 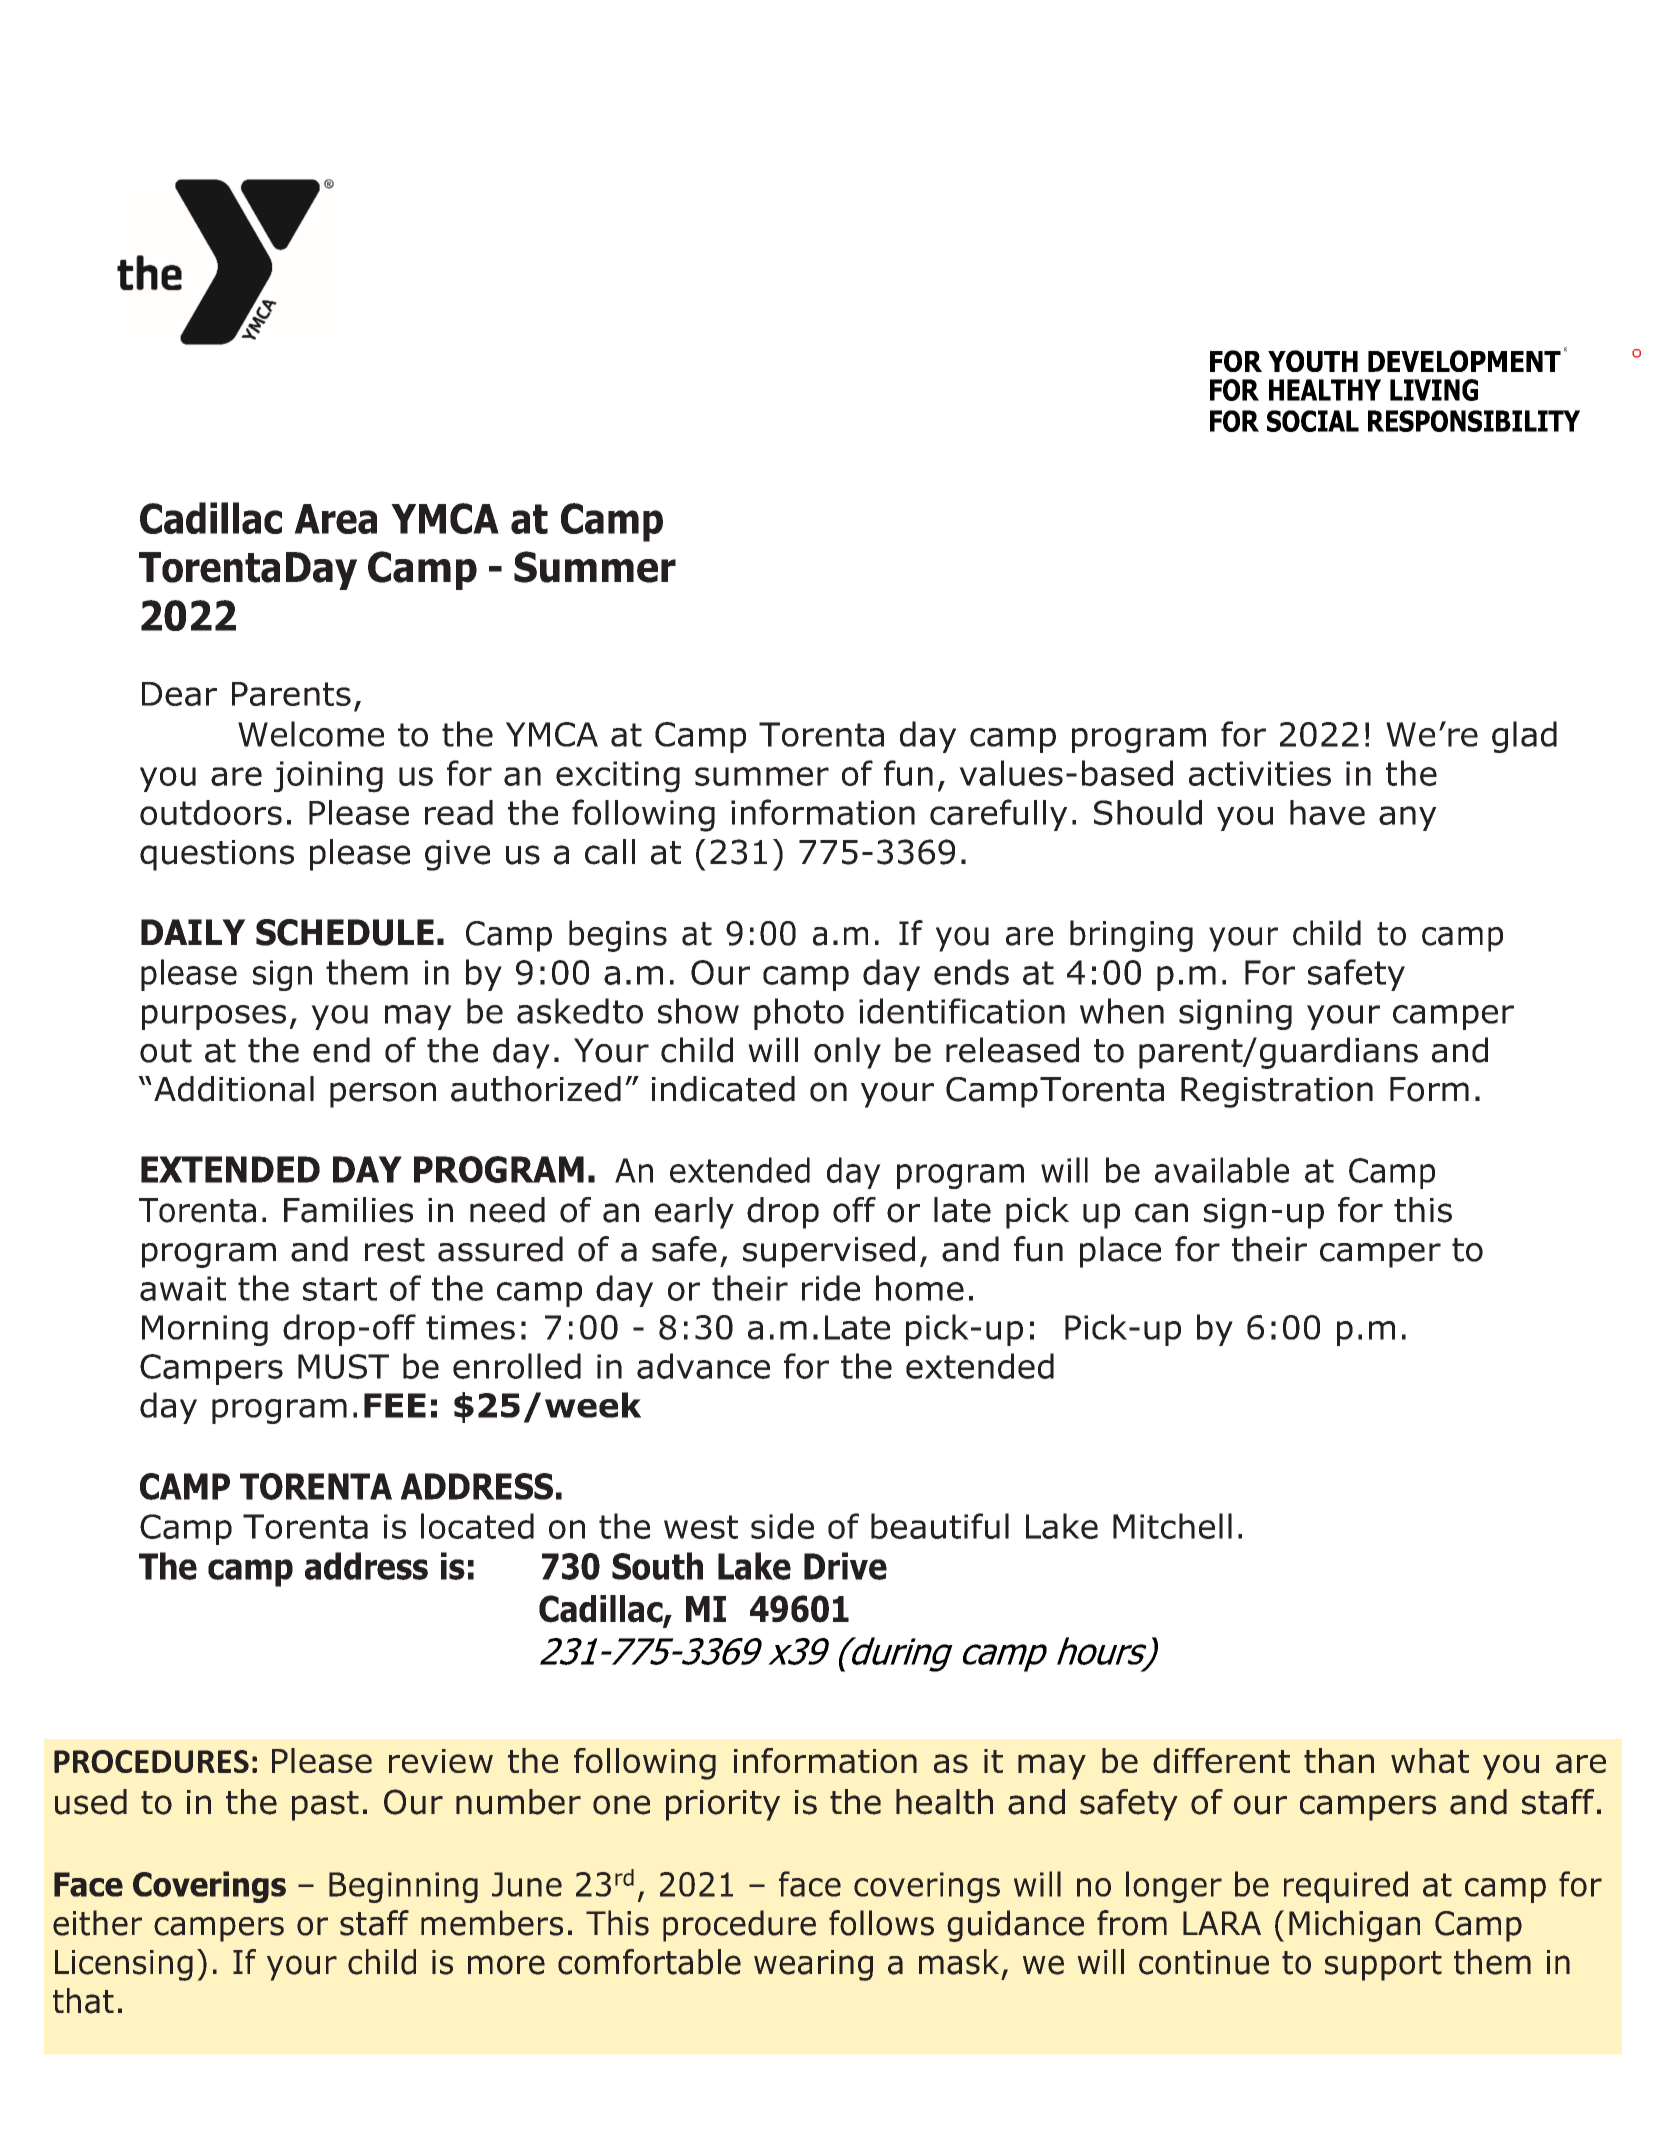 I want to click on Area, so click(x=335, y=519).
